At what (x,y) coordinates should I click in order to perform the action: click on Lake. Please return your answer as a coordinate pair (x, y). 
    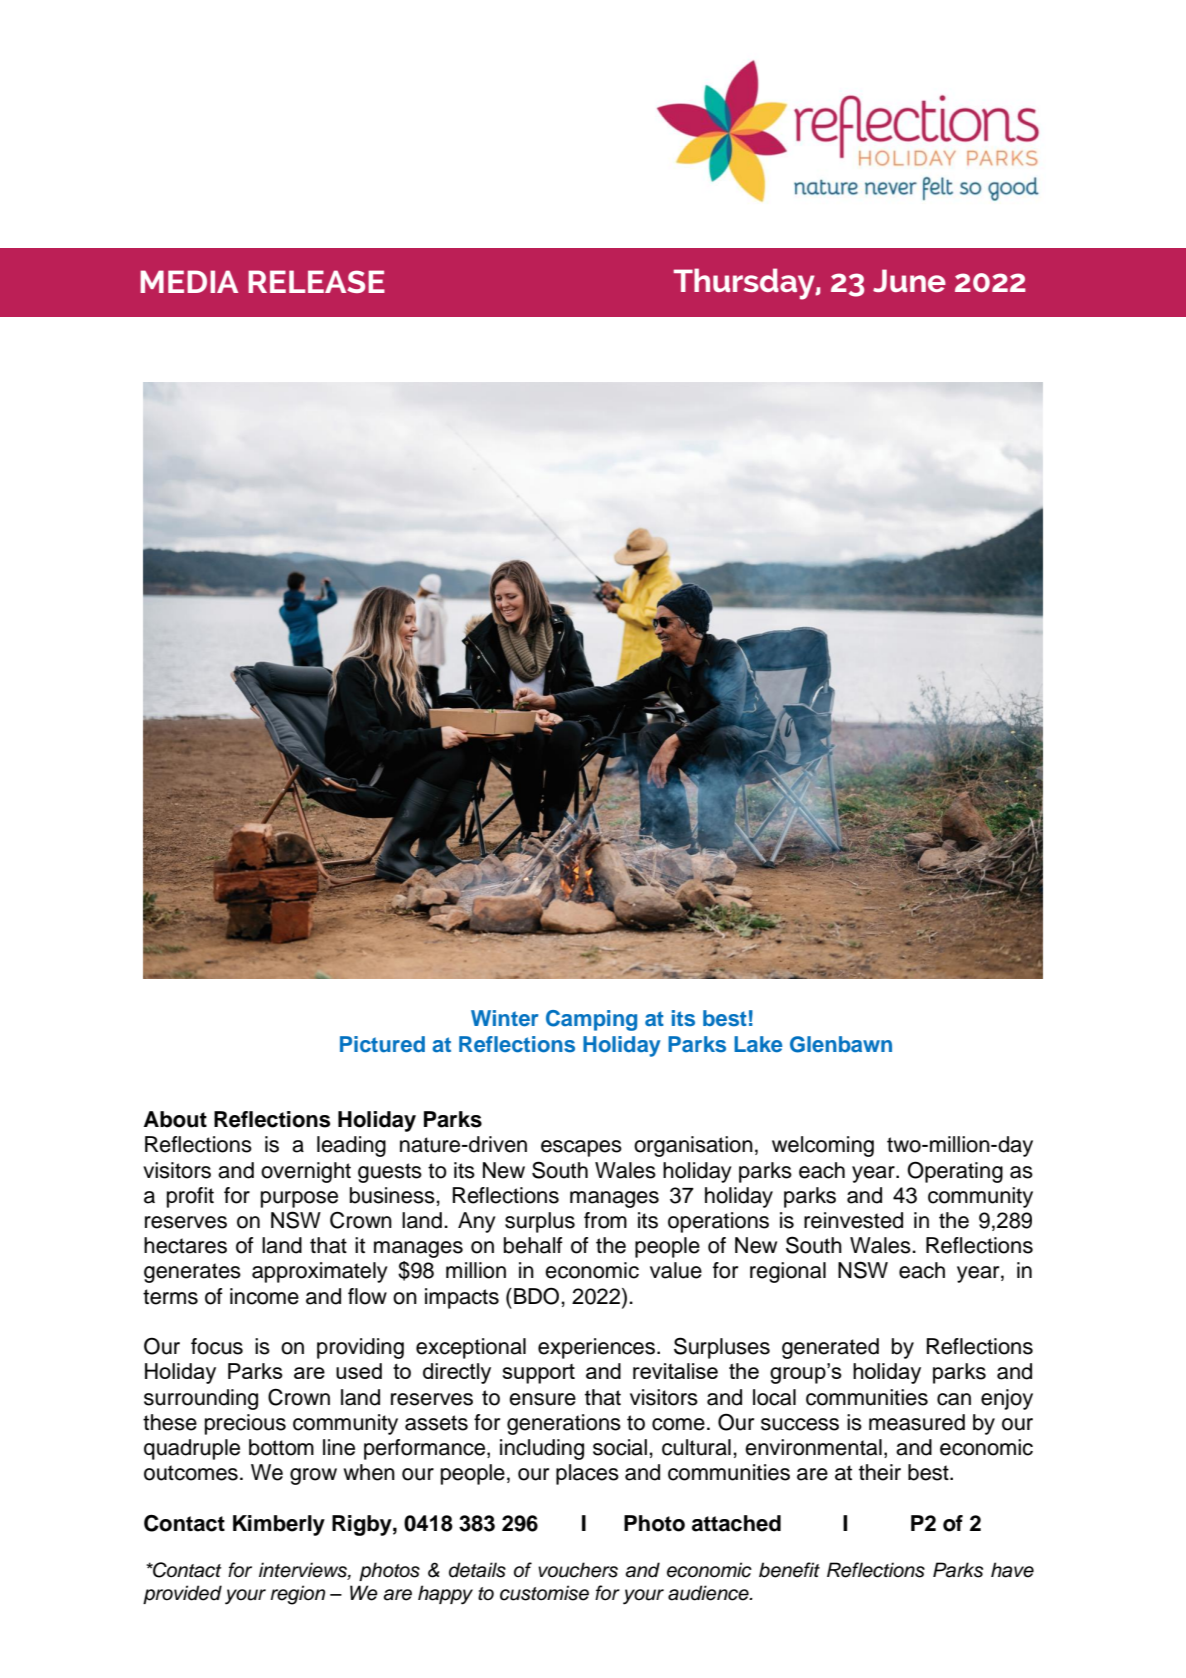
    Looking at the image, I should click on (758, 1044).
